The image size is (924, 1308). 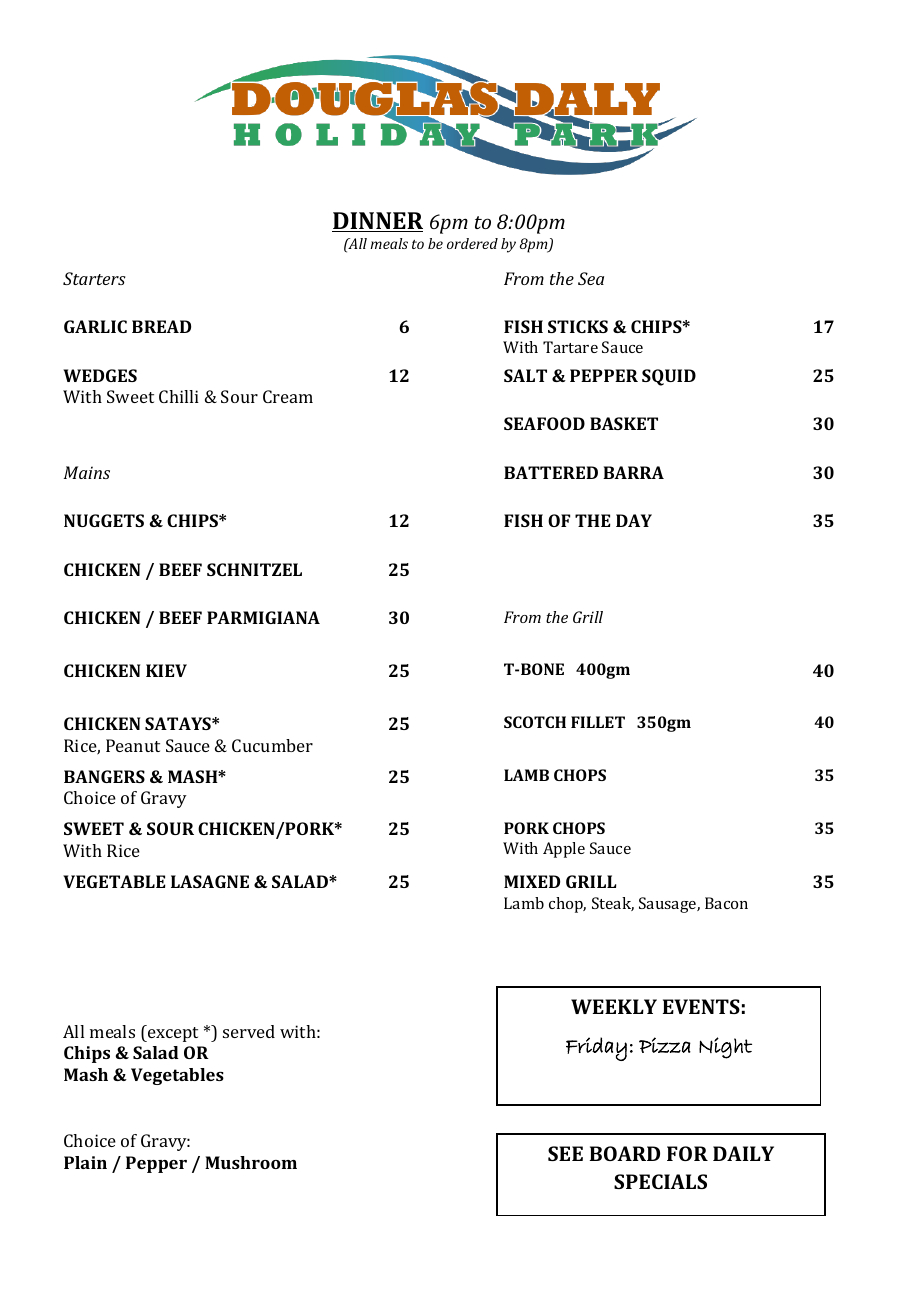 What do you see at coordinates (210, 881) in the document?
I see `LASAGNE` at bounding box center [210, 881].
